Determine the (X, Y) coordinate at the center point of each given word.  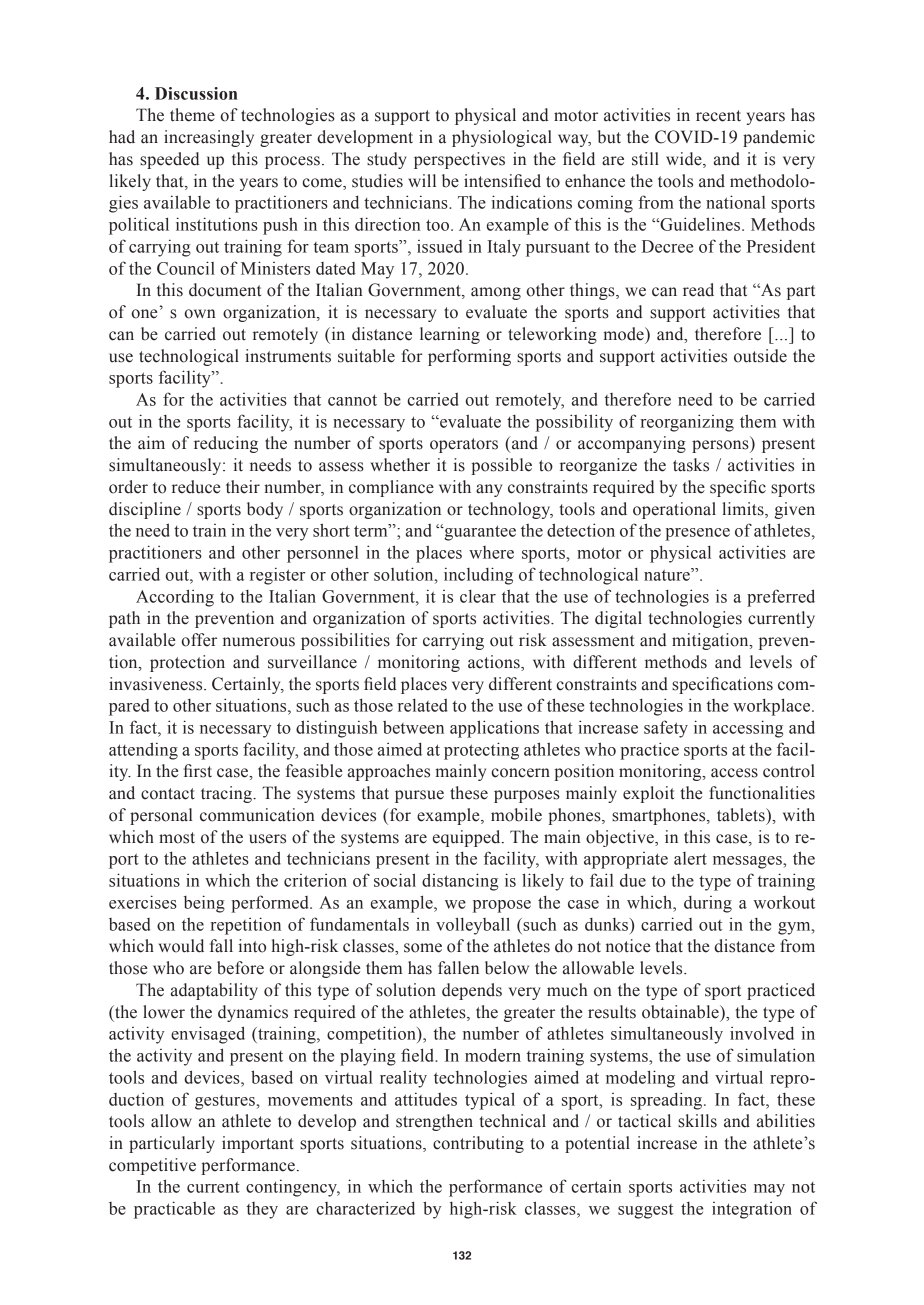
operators (464, 445)
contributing (478, 1144)
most (177, 838)
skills (697, 1121)
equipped (468, 838)
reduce (196, 487)
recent (718, 116)
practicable (174, 1210)
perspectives (459, 160)
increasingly (209, 138)
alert (690, 858)
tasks (691, 465)
